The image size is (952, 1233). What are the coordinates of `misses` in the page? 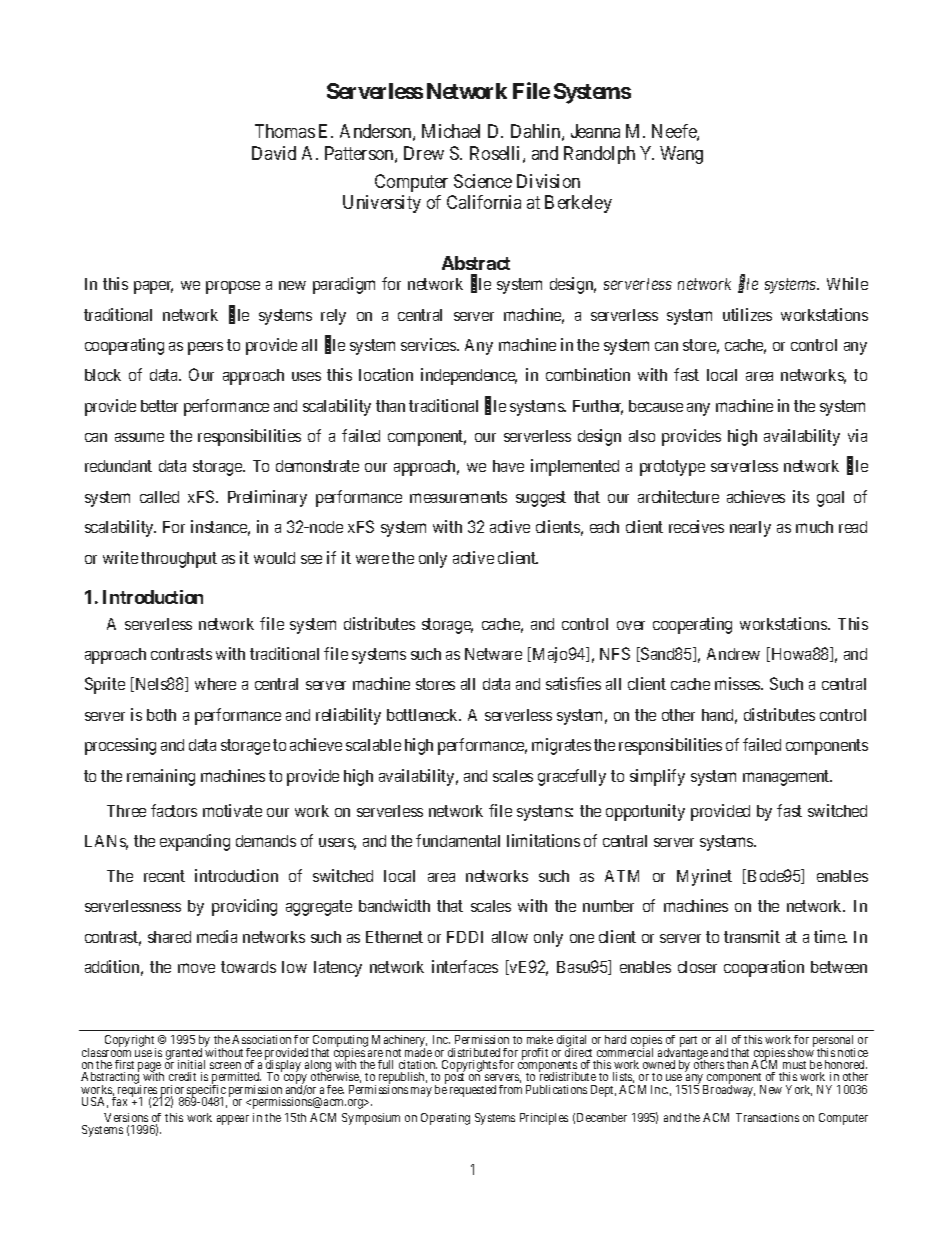 It's located at (738, 683).
